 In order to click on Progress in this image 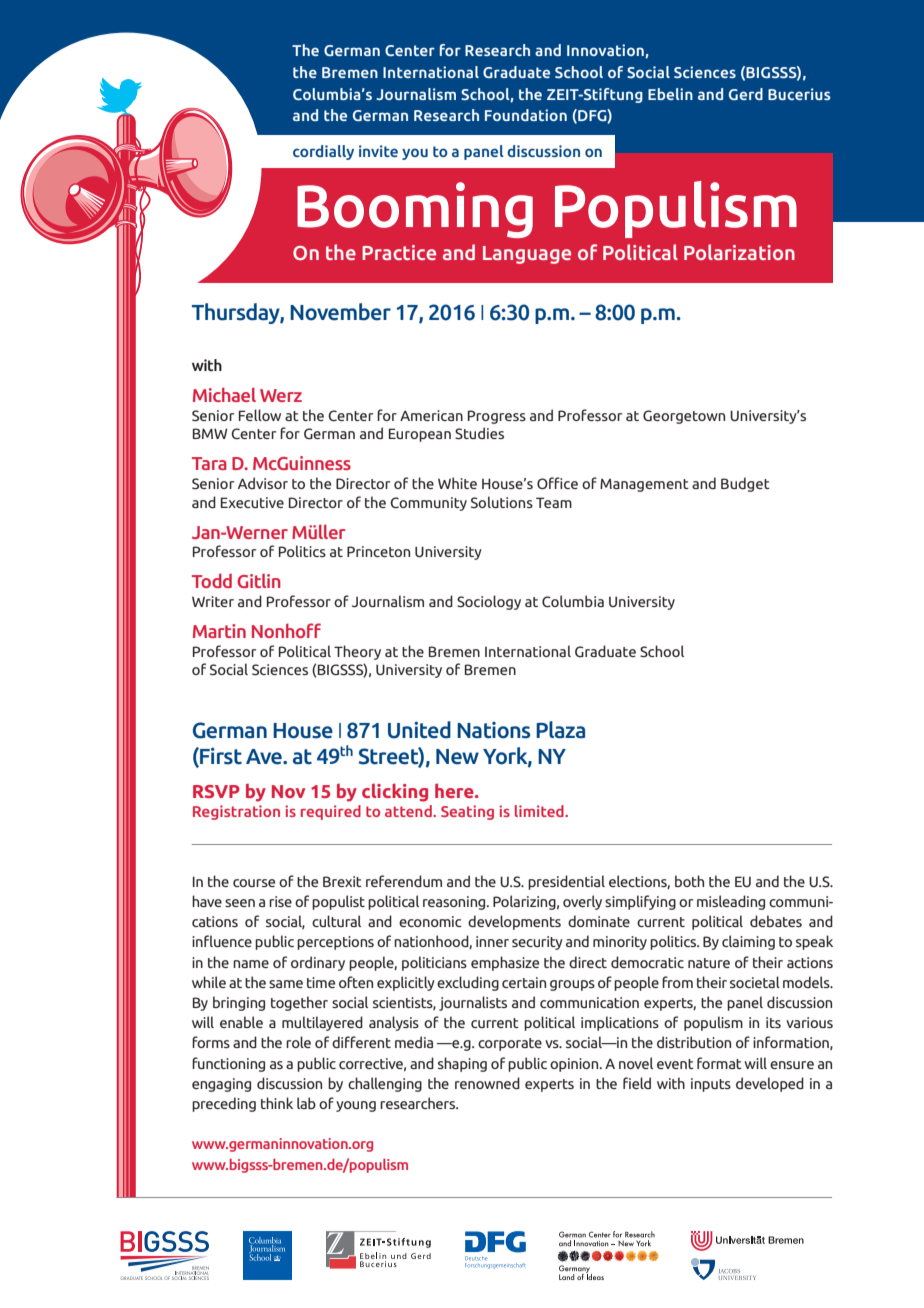, I will do `click(497, 417)`.
